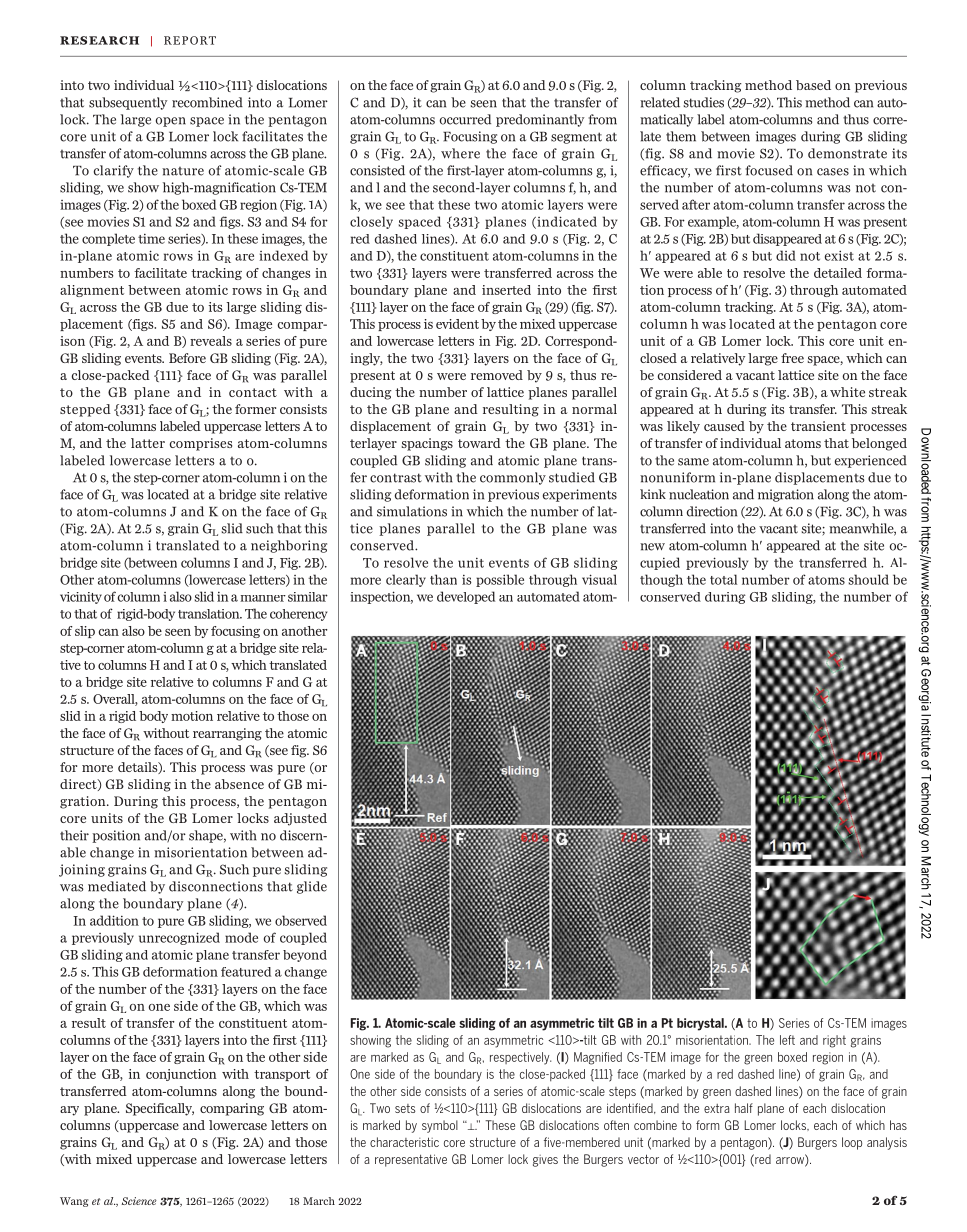 Image resolution: width=967 pixels, height=1232 pixels. I want to click on Specifically, so click(160, 1109).
